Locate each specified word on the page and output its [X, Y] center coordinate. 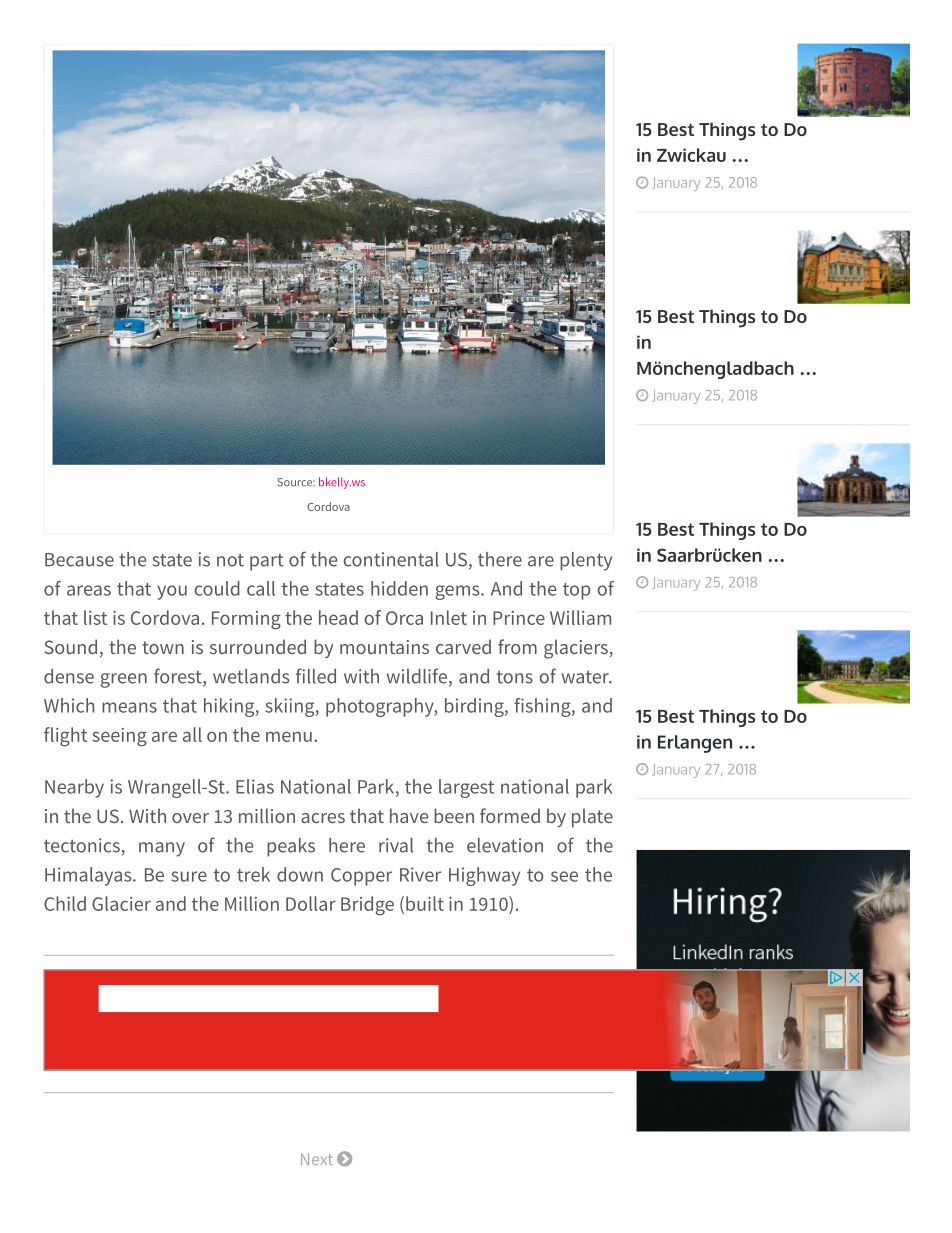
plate [592, 817]
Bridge [367, 905]
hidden [399, 588]
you [172, 592]
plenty [586, 561]
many [162, 849]
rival [396, 845]
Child [65, 903]
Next [317, 1159]
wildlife [418, 677]
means [129, 707]
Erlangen [695, 744]
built [425, 903]
